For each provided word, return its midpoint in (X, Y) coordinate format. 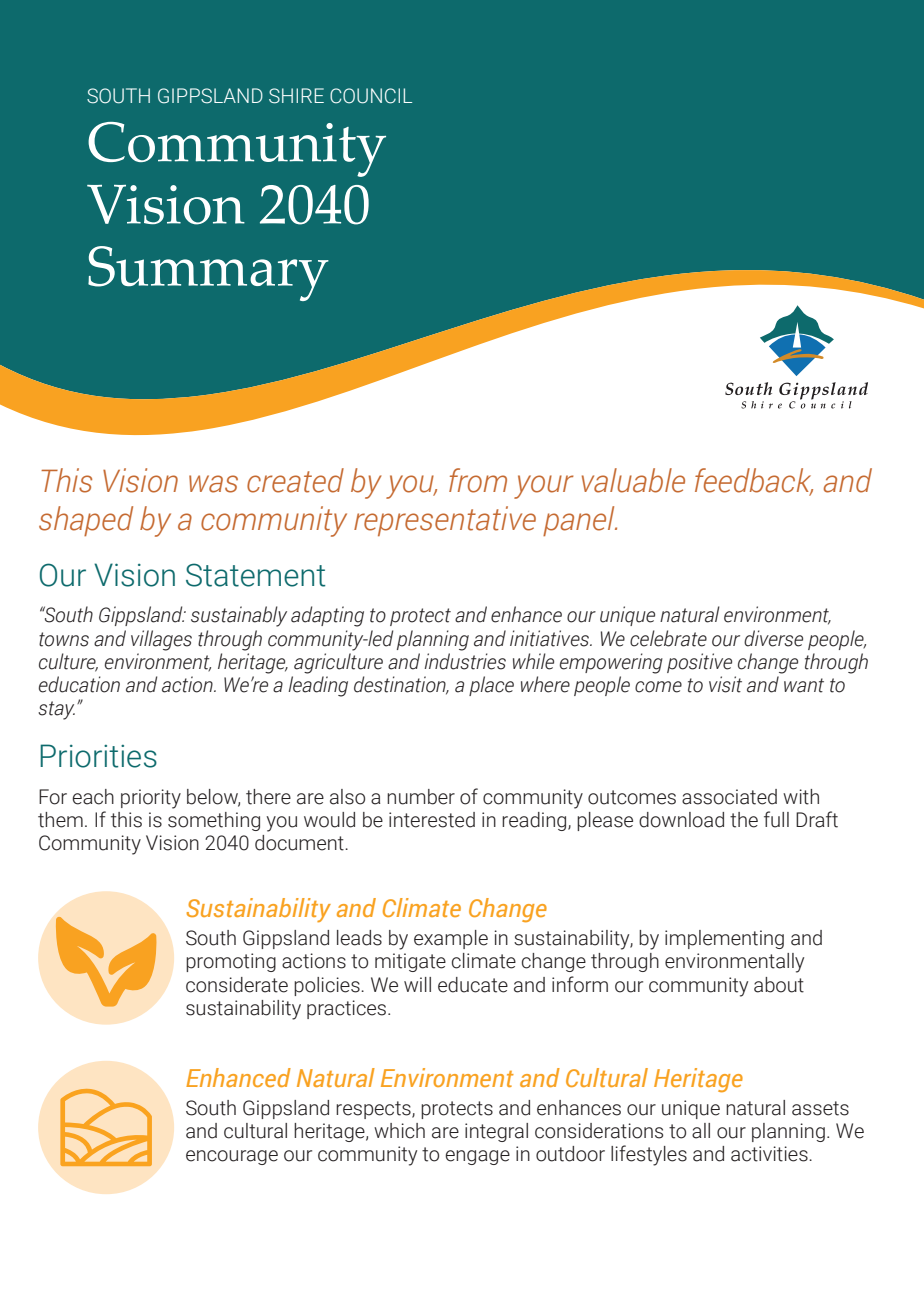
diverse (773, 638)
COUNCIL (371, 96)
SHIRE (296, 96)
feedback (754, 481)
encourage (232, 1157)
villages (161, 640)
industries (465, 661)
